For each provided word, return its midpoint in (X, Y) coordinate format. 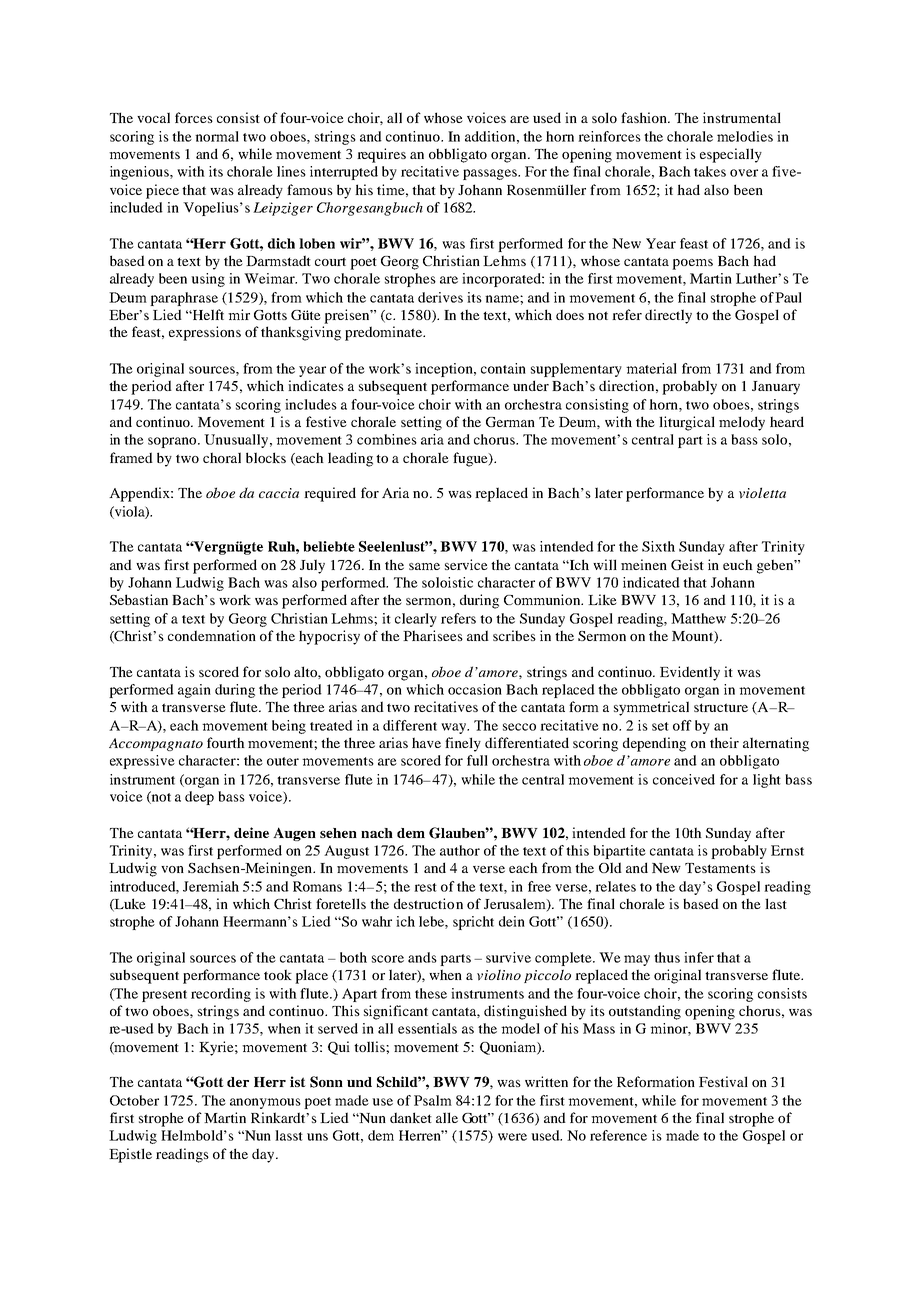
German (510, 422)
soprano (173, 442)
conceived (684, 779)
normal (217, 136)
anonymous (265, 1103)
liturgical (687, 423)
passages (491, 174)
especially (731, 155)
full (477, 760)
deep (199, 798)
